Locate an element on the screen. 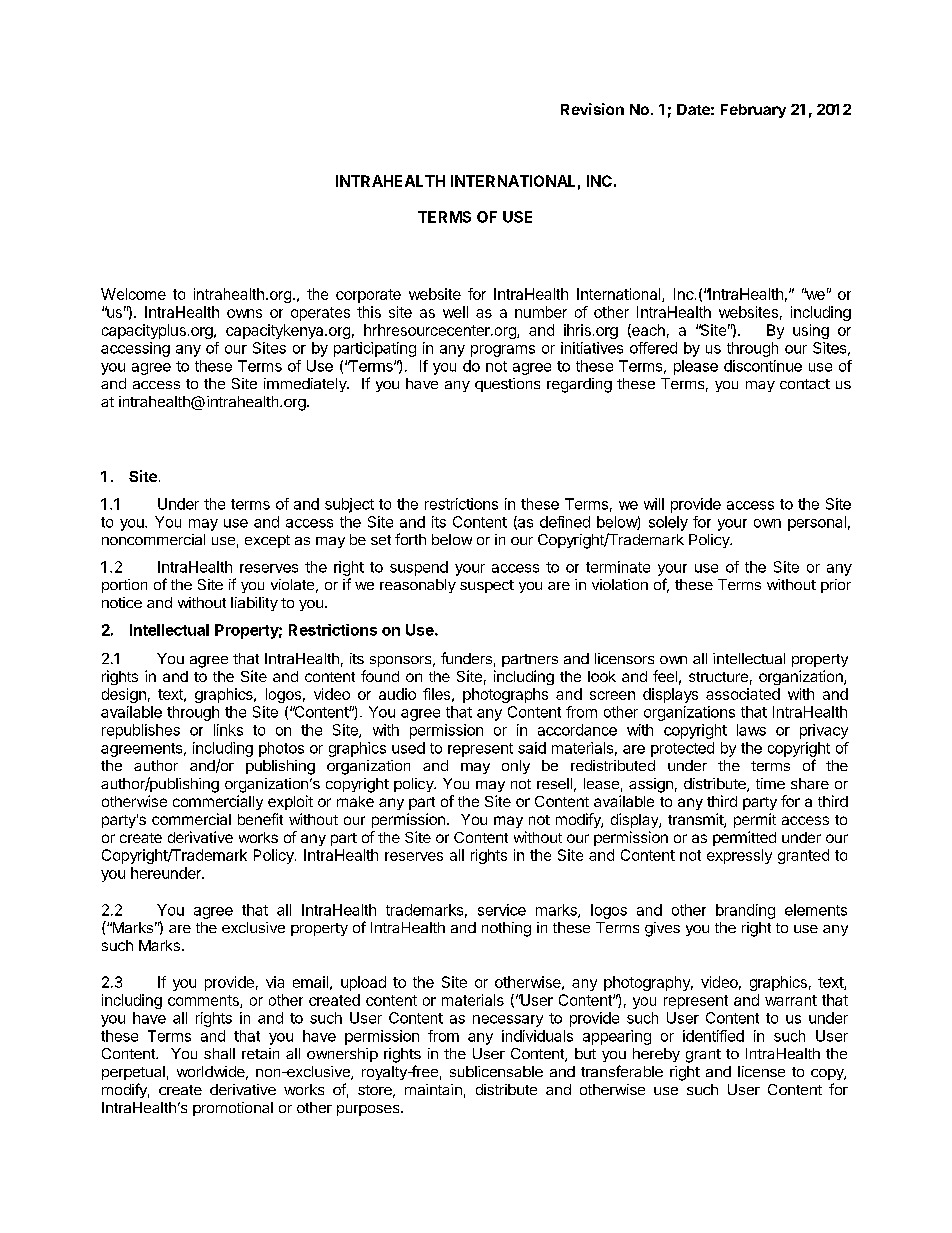 This screenshot has width=952, height=1233. February is located at coordinates (753, 111).
